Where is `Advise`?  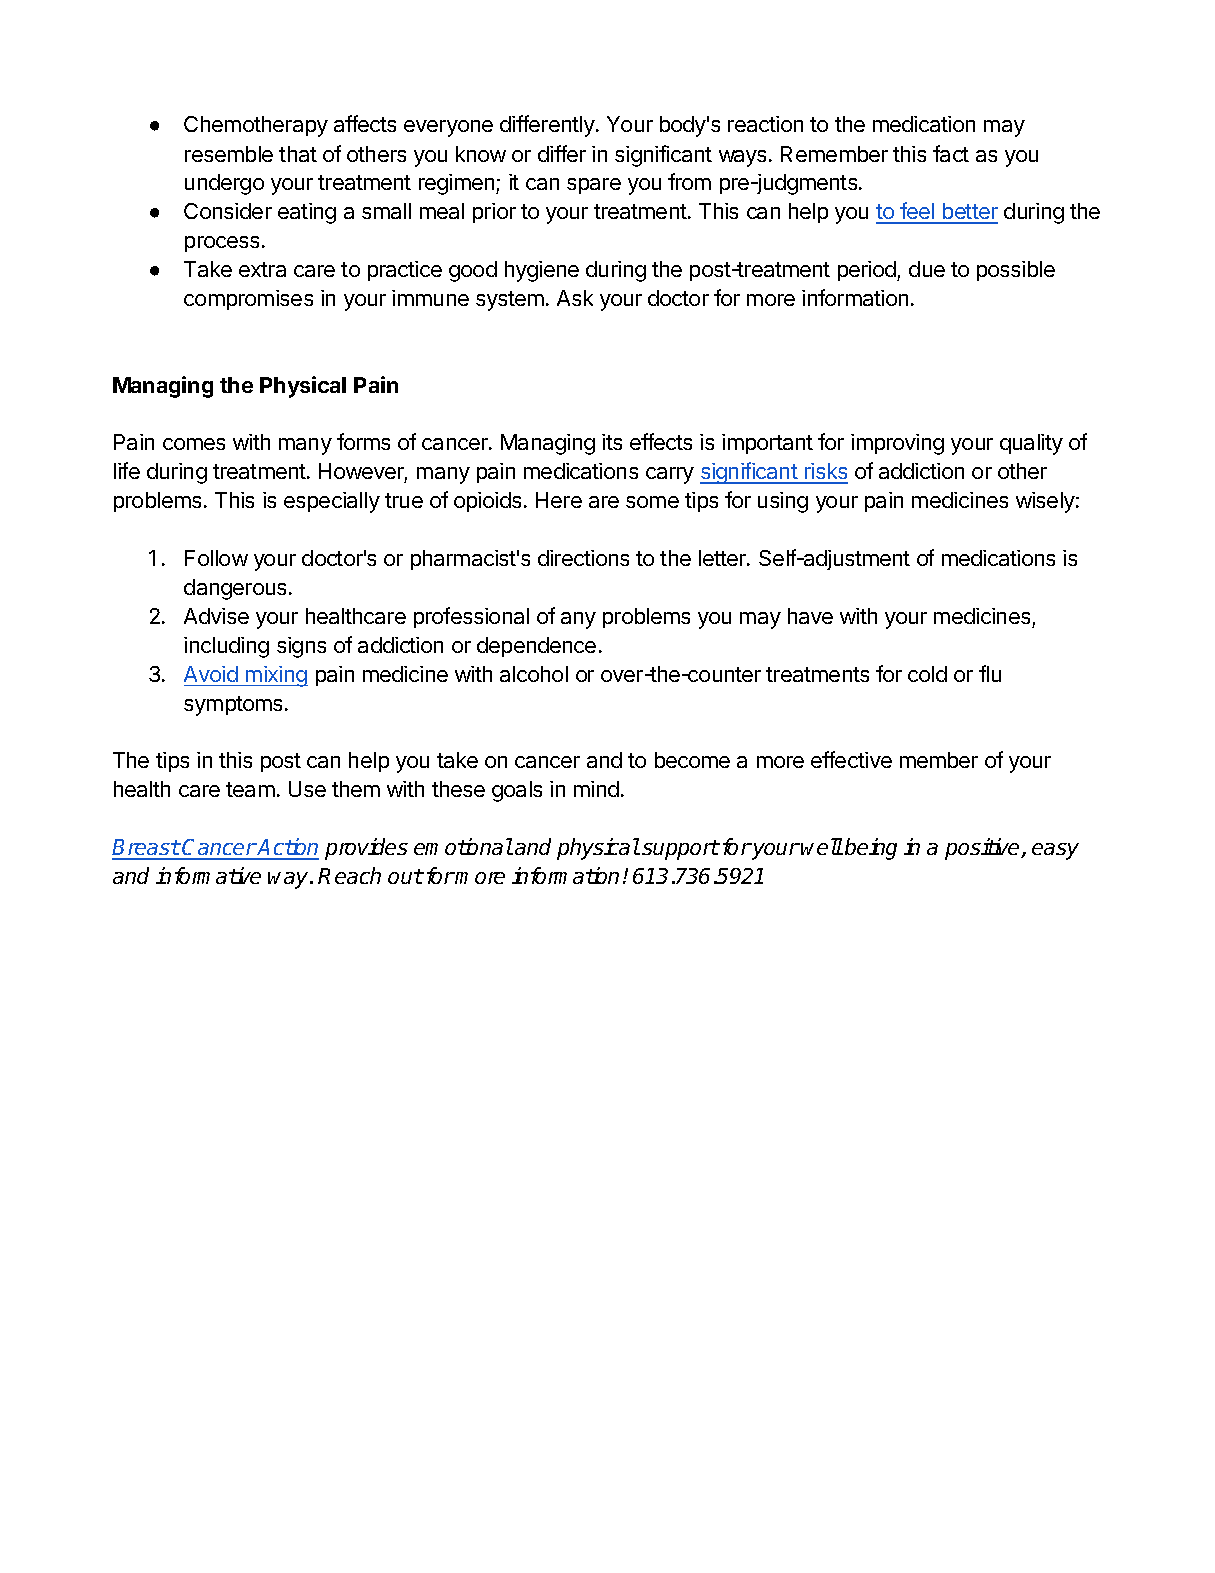 Advise is located at coordinates (216, 616).
